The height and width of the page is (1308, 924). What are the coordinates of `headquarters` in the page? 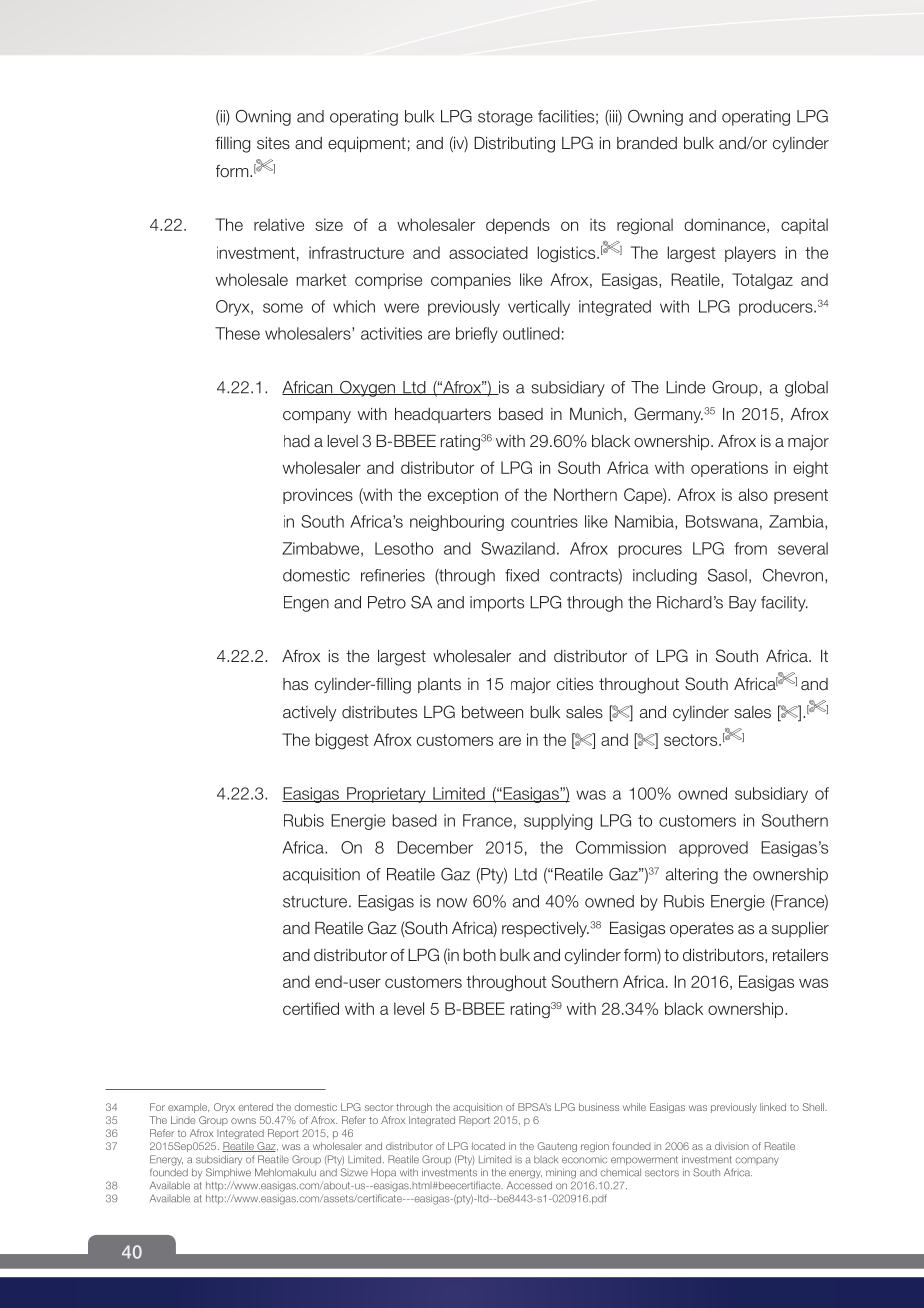 It's located at (443, 415).
